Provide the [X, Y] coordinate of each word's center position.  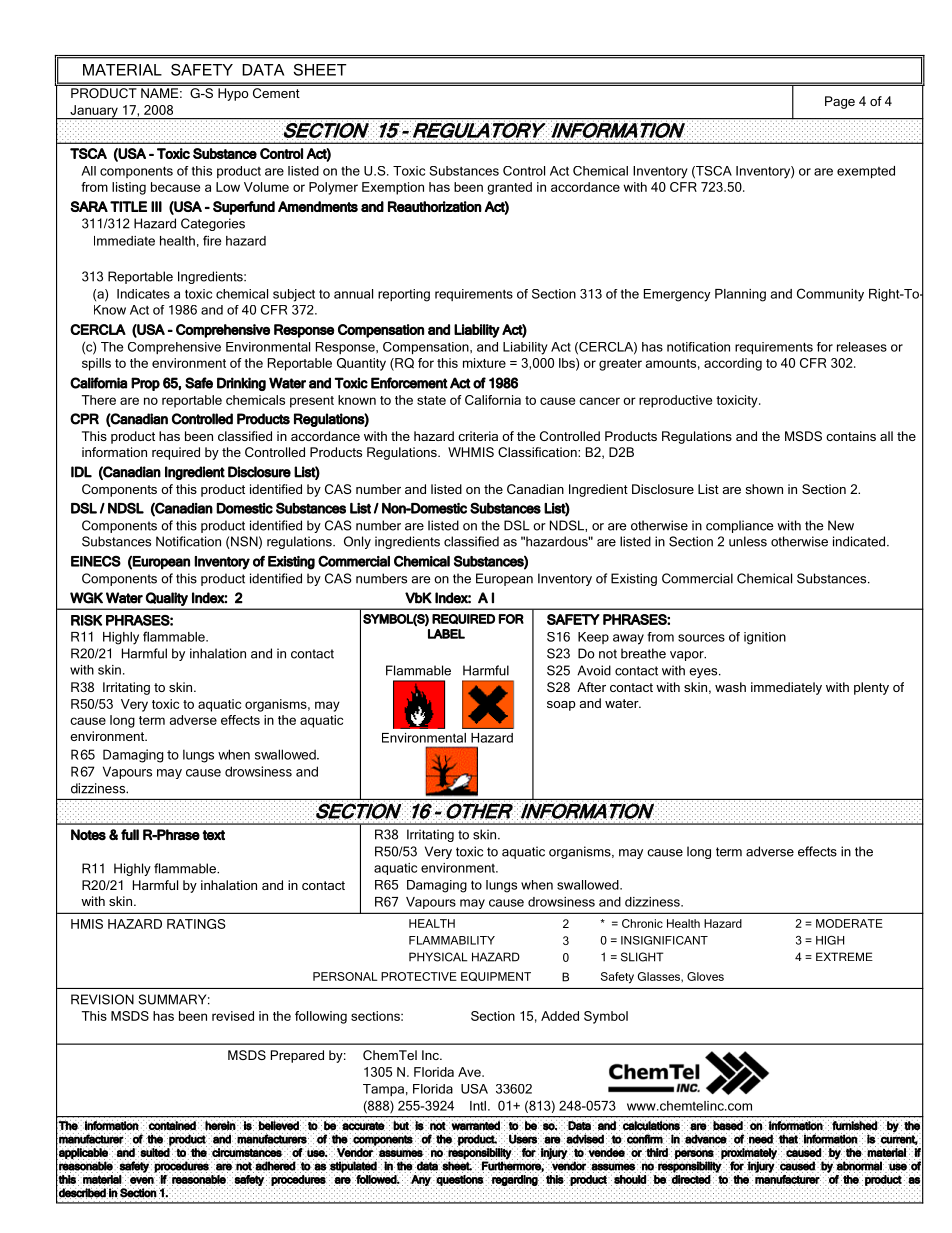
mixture [484, 363]
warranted [476, 1125]
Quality [167, 599]
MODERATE [849, 923]
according [733, 364]
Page [840, 102]
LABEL [446, 634]
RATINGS [196, 924]
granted [509, 188]
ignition [765, 638]
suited [155, 1151]
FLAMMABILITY [452, 940]
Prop [145, 384]
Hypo [233, 94]
